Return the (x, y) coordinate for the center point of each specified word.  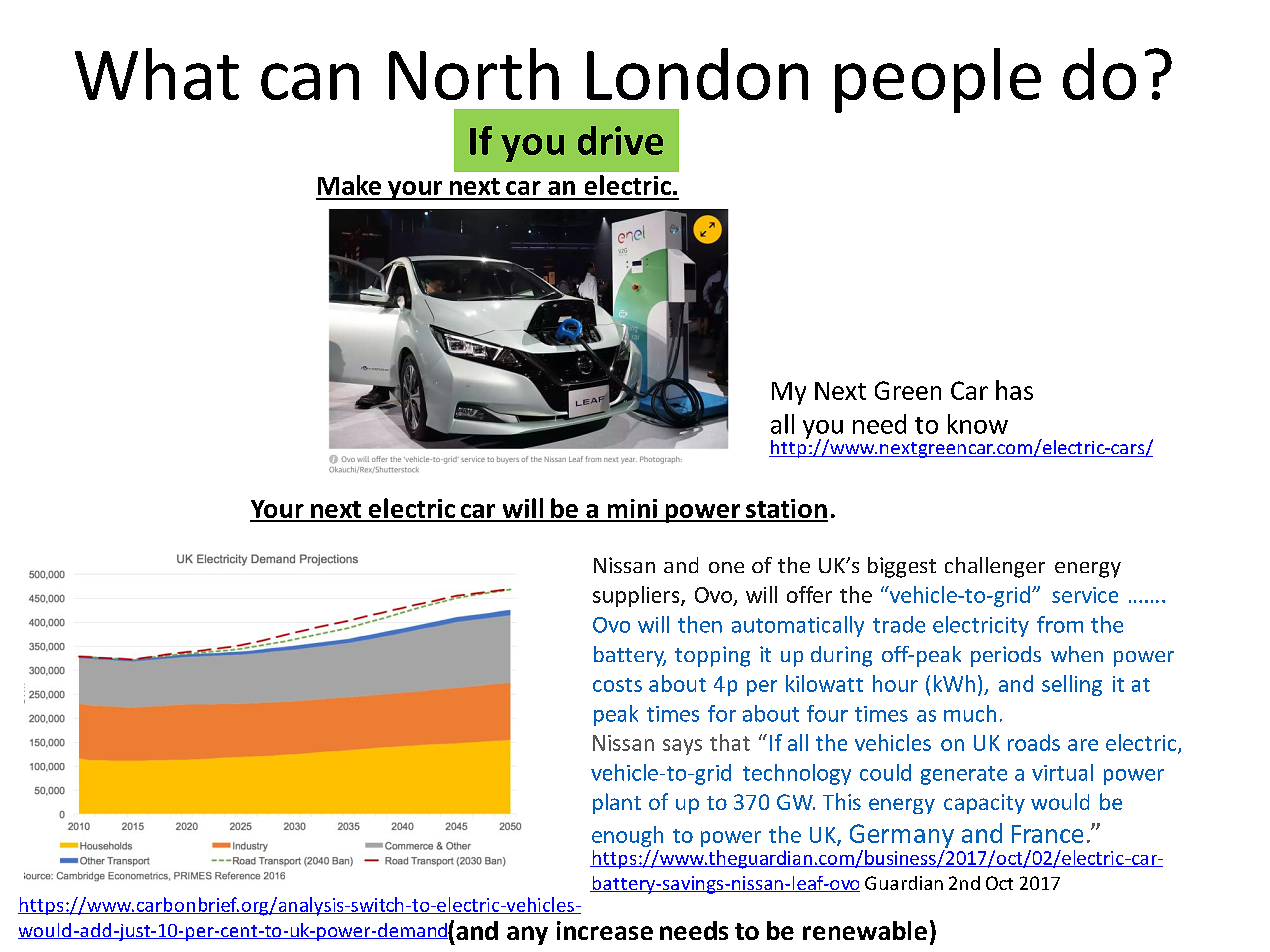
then (700, 624)
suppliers (637, 596)
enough (627, 836)
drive (620, 140)
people (938, 80)
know (978, 424)
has (1014, 390)
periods (1006, 656)
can (310, 81)
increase (605, 930)
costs (617, 685)
